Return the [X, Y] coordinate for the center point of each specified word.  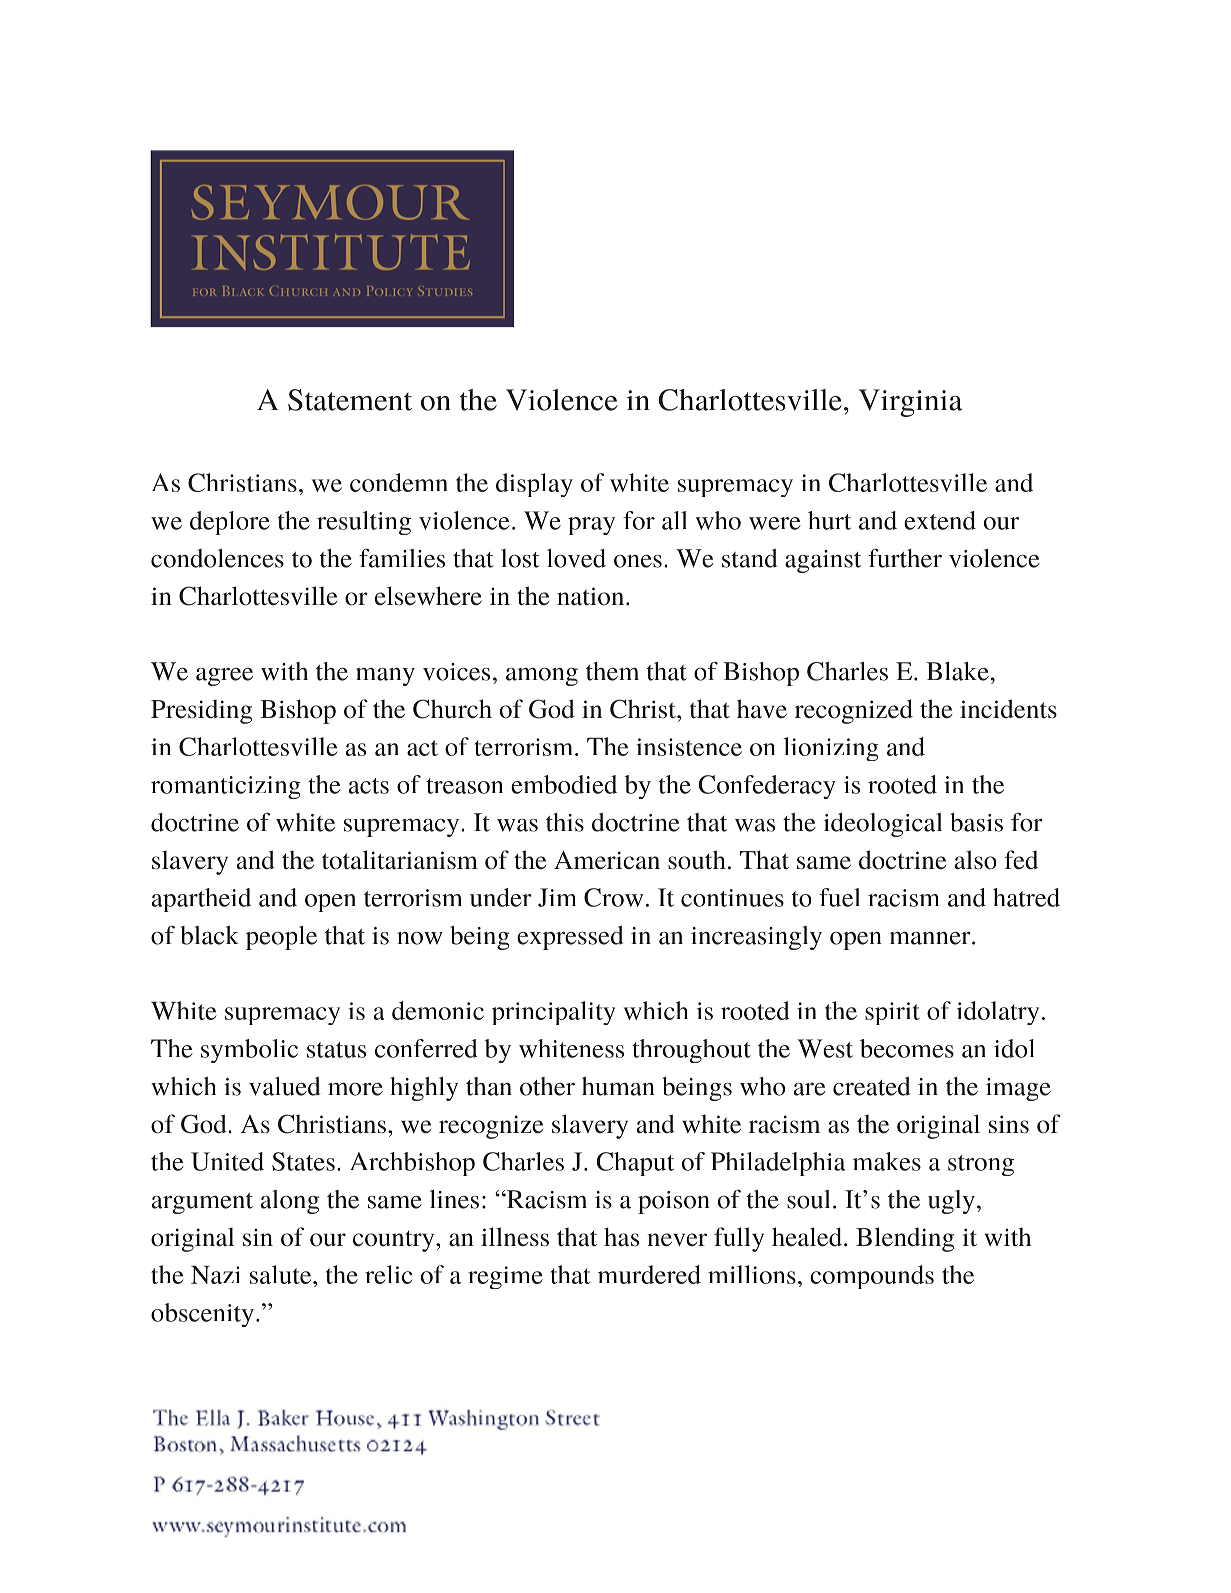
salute [282, 1274]
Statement [350, 400]
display [534, 485]
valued [284, 1086]
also [975, 860]
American [607, 860]
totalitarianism [400, 860]
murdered [649, 1274]
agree [224, 677]
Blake [957, 671]
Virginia [910, 403]
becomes [907, 1048]
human [618, 1086]
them [612, 671]
